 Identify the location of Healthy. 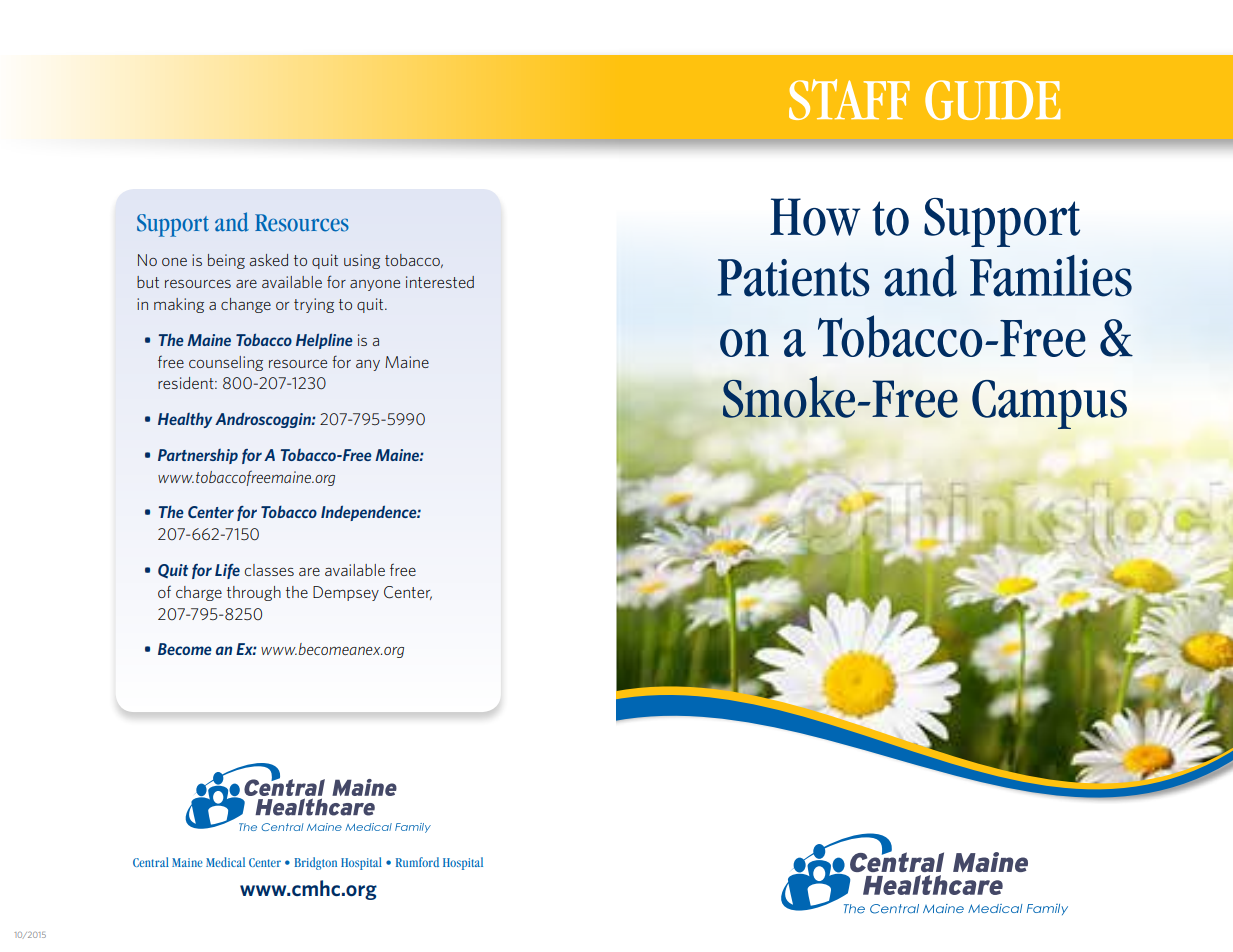
(185, 420).
